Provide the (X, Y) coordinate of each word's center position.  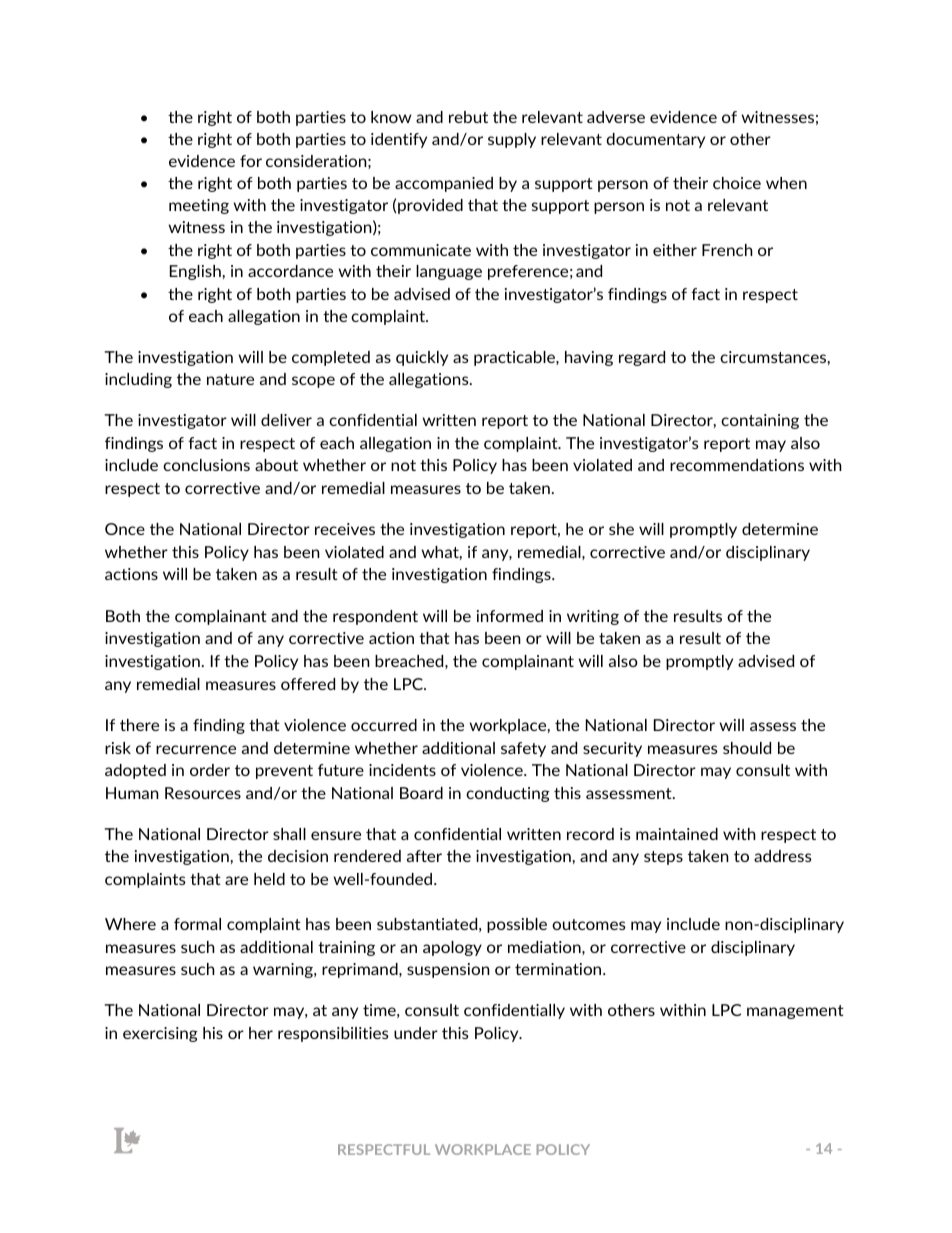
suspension (448, 970)
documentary (655, 140)
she (621, 529)
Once (125, 529)
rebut (468, 117)
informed (510, 616)
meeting (199, 206)
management (795, 1012)
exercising (160, 1034)
